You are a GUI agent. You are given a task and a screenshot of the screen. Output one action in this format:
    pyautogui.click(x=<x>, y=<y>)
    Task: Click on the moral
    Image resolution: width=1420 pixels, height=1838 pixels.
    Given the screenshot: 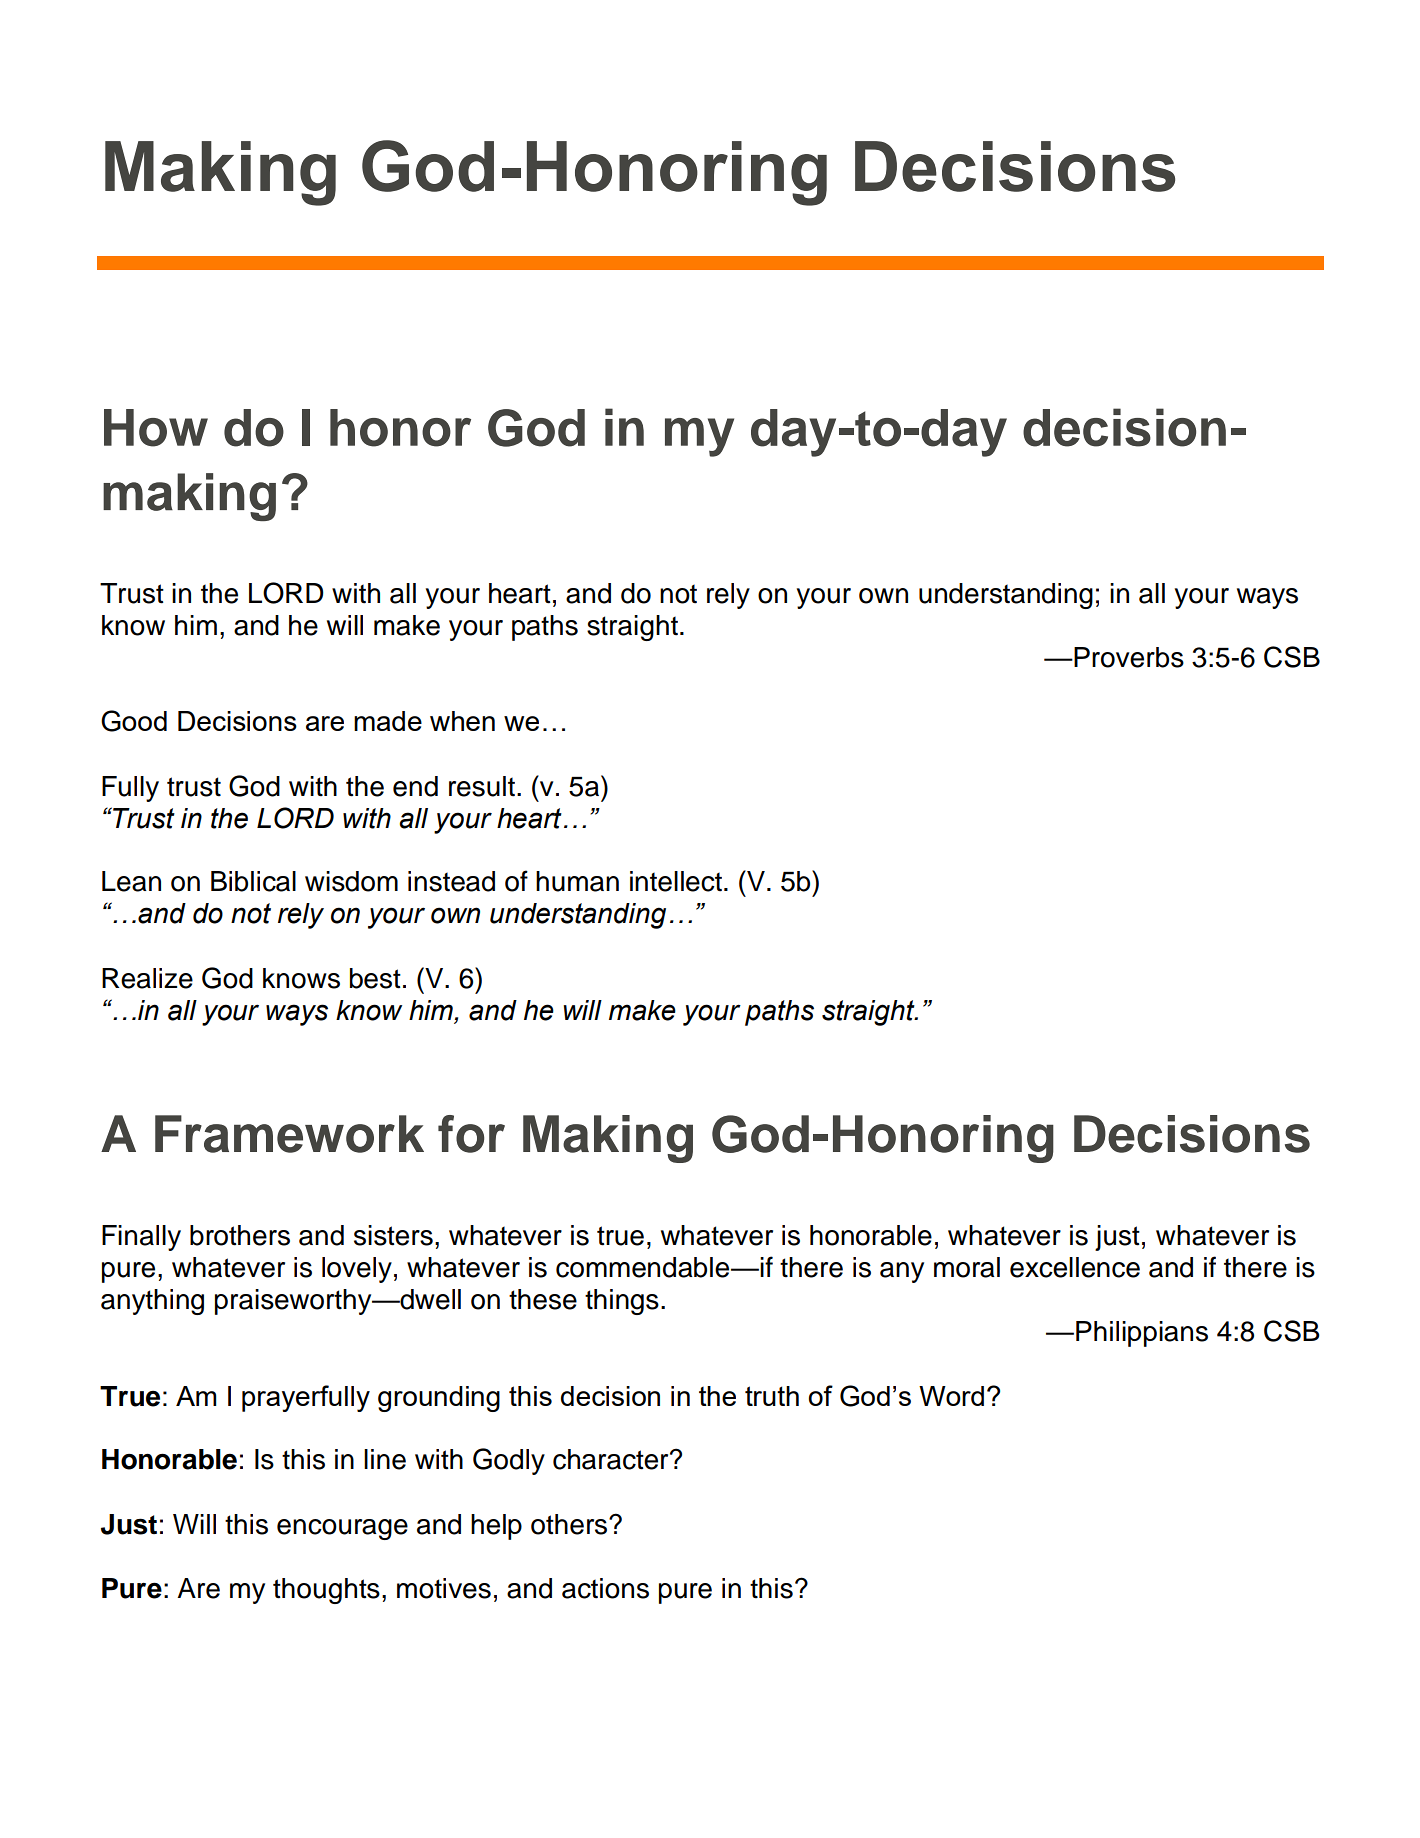 What is the action you would take?
    pyautogui.click(x=967, y=1267)
